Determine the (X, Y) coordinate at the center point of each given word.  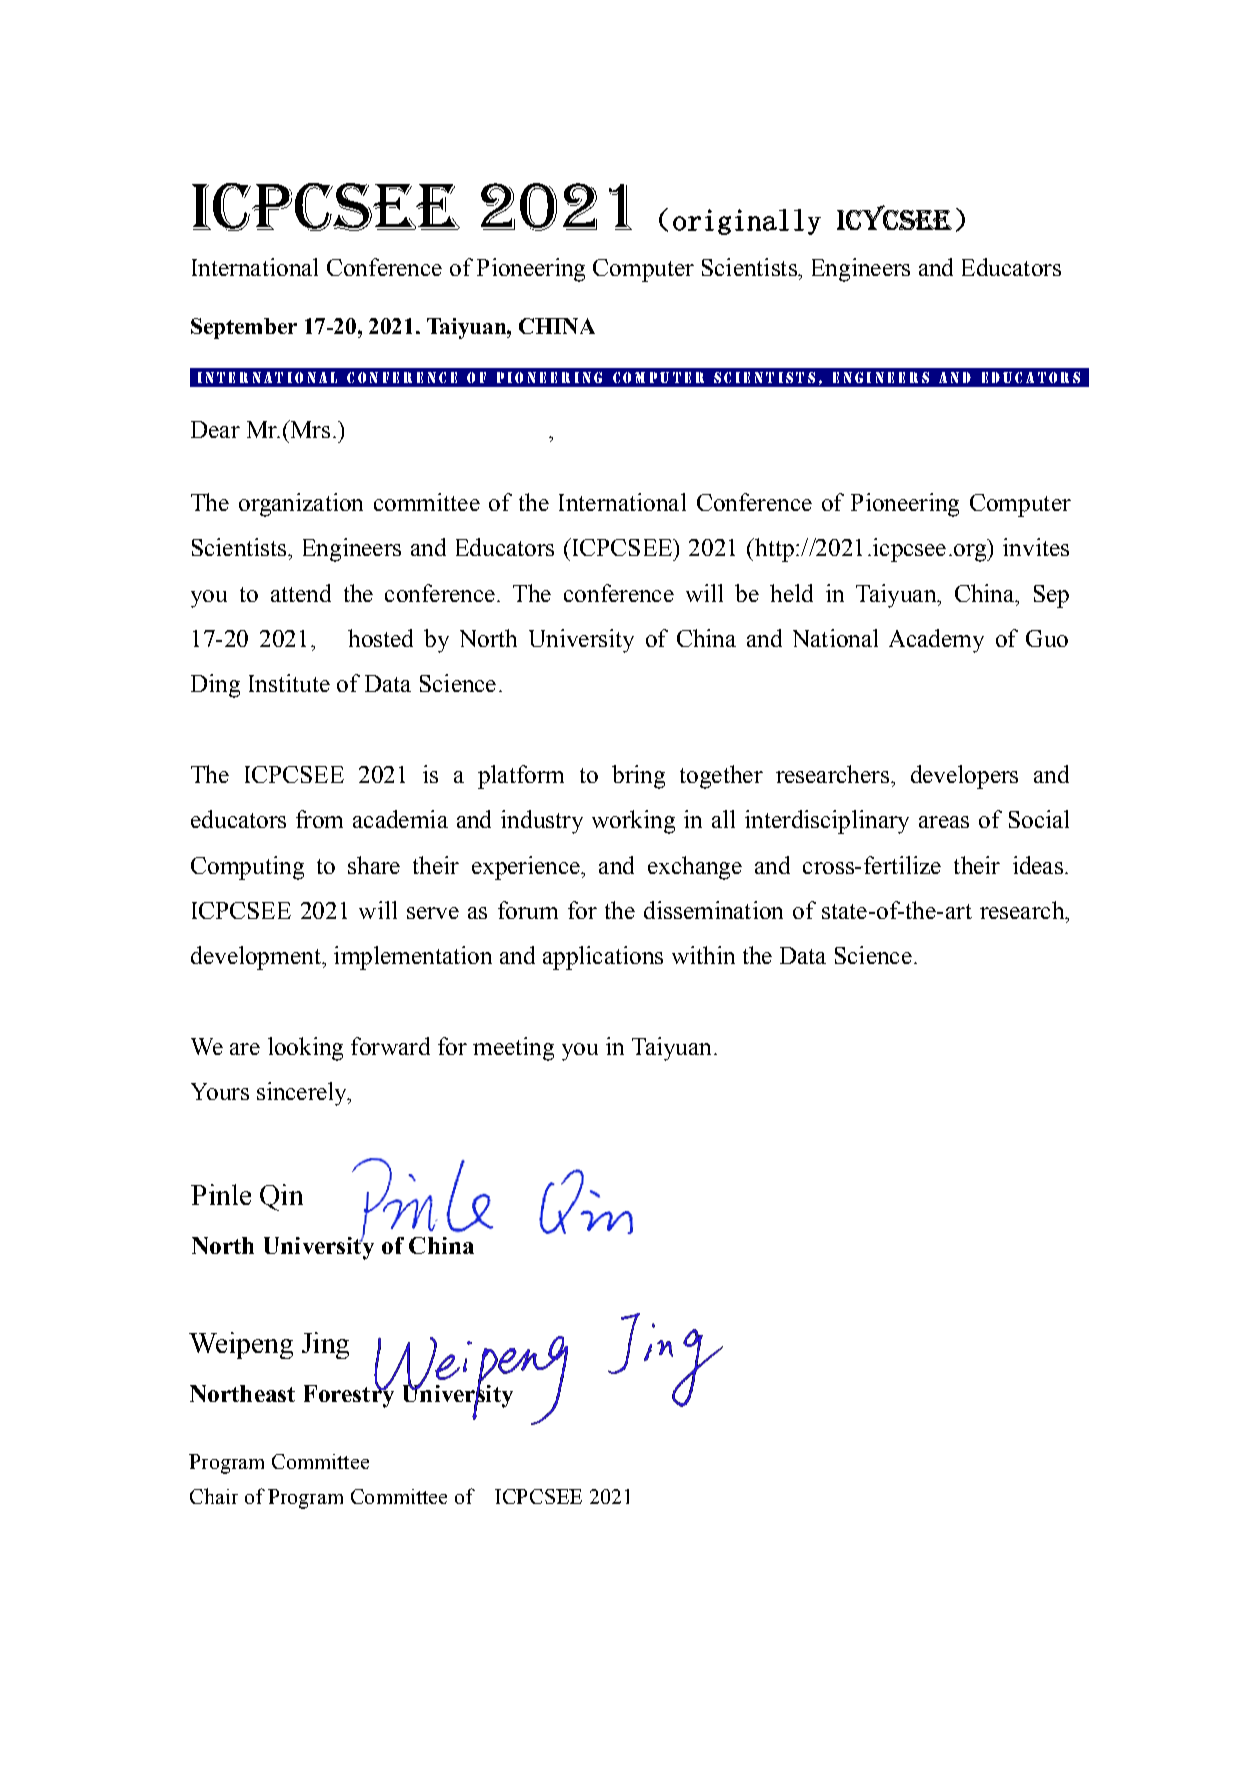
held (791, 593)
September (244, 328)
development (257, 958)
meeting (513, 1049)
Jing (325, 1345)
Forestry (349, 1395)
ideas (1038, 865)
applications (603, 958)
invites (1036, 547)
